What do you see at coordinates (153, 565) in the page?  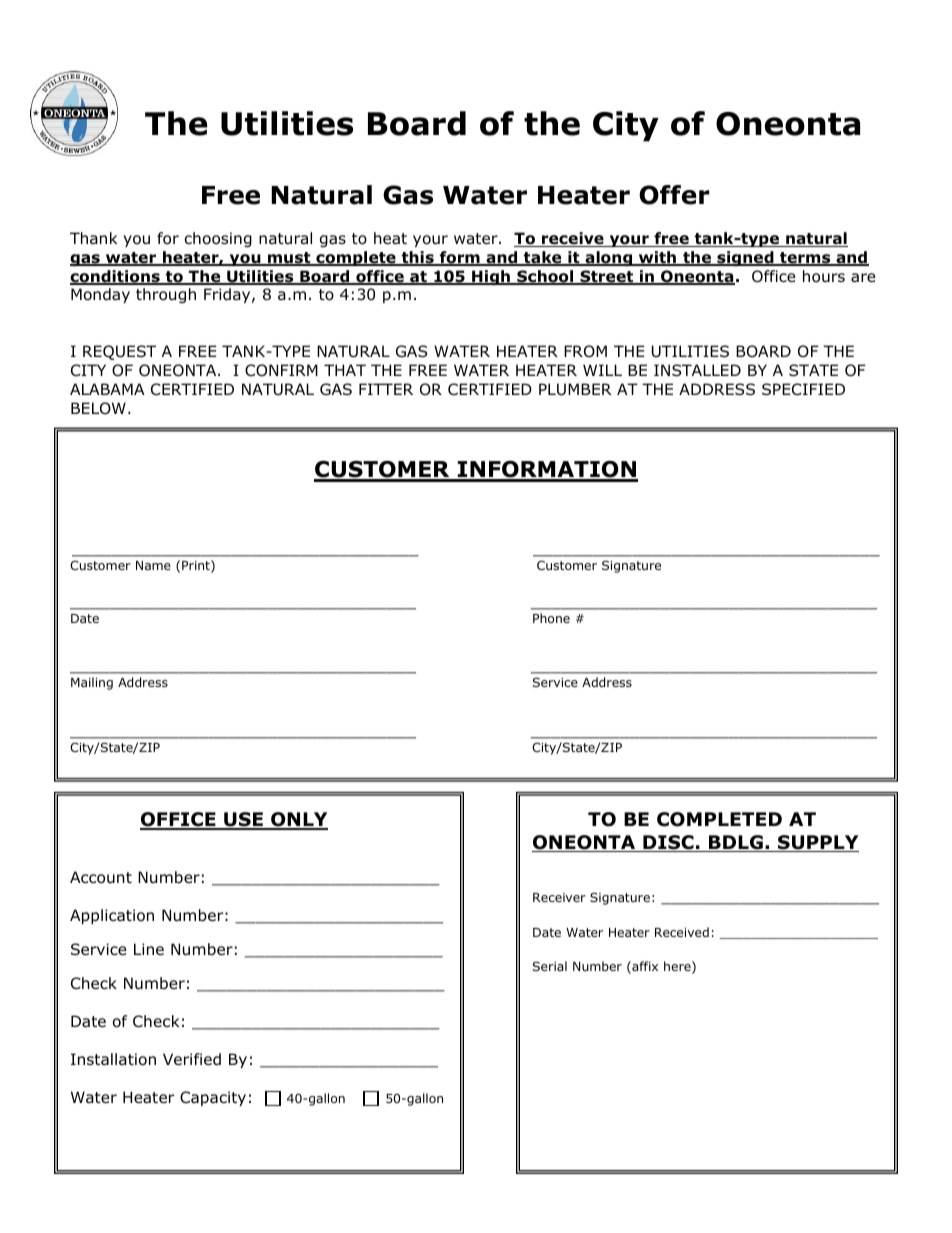 I see `Name` at bounding box center [153, 565].
